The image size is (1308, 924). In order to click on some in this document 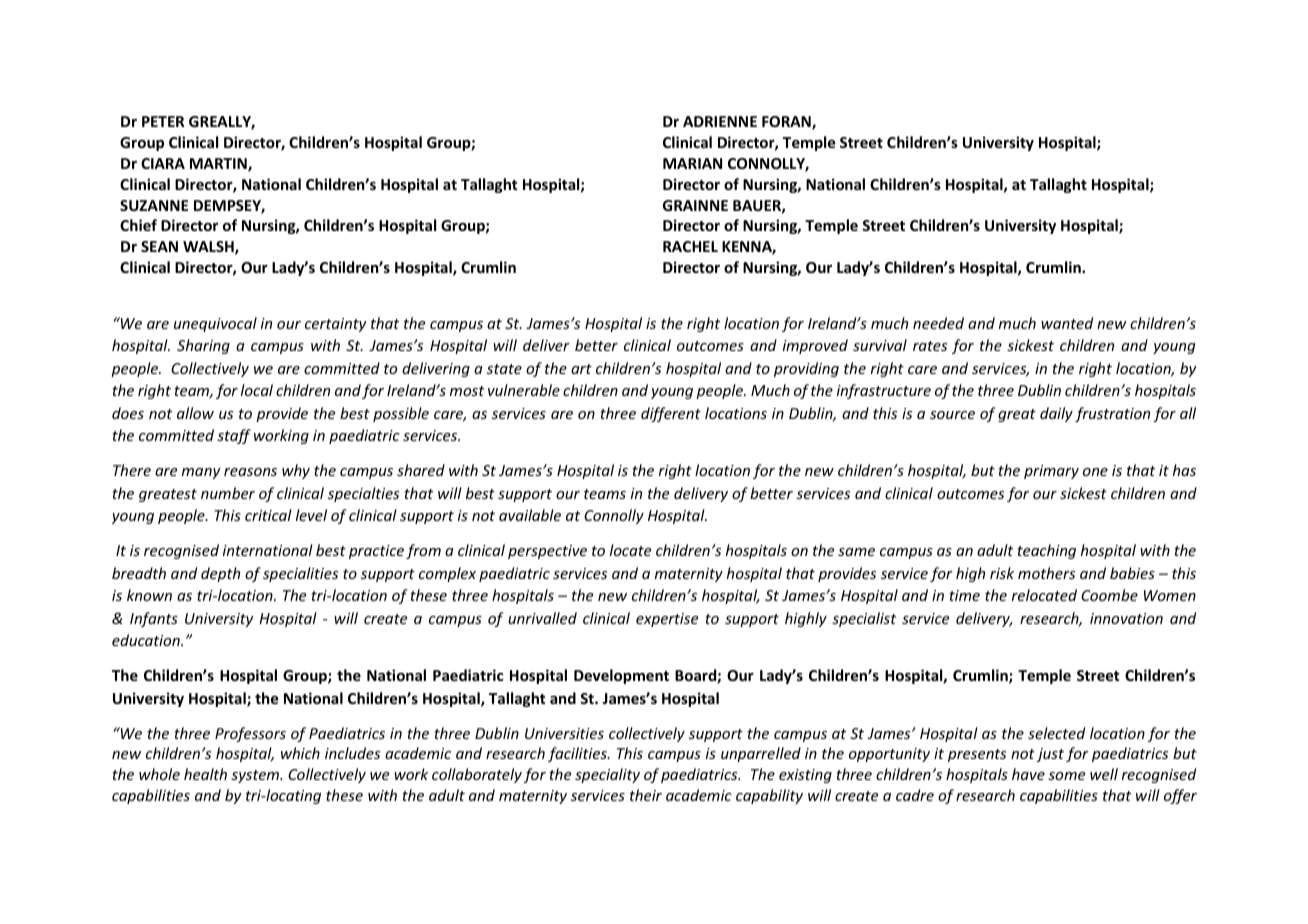, I will do `click(1066, 776)`.
